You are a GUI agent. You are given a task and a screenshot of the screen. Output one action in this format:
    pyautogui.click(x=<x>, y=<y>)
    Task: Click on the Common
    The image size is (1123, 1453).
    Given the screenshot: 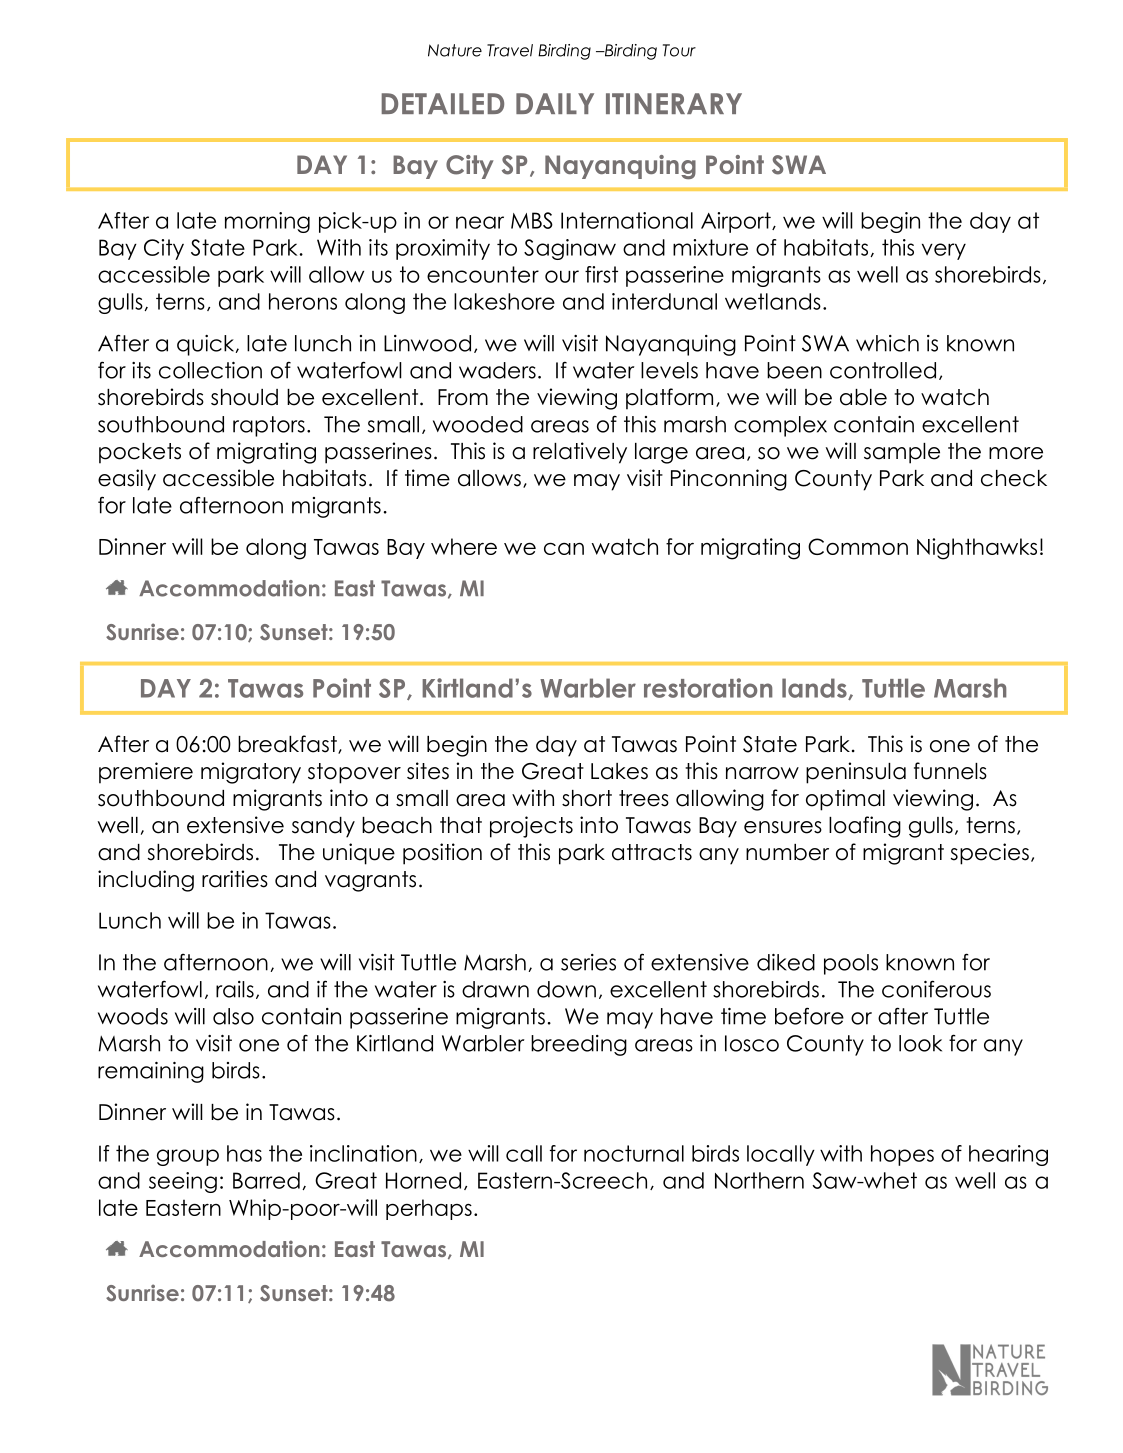 What is the action you would take?
    pyautogui.click(x=858, y=546)
